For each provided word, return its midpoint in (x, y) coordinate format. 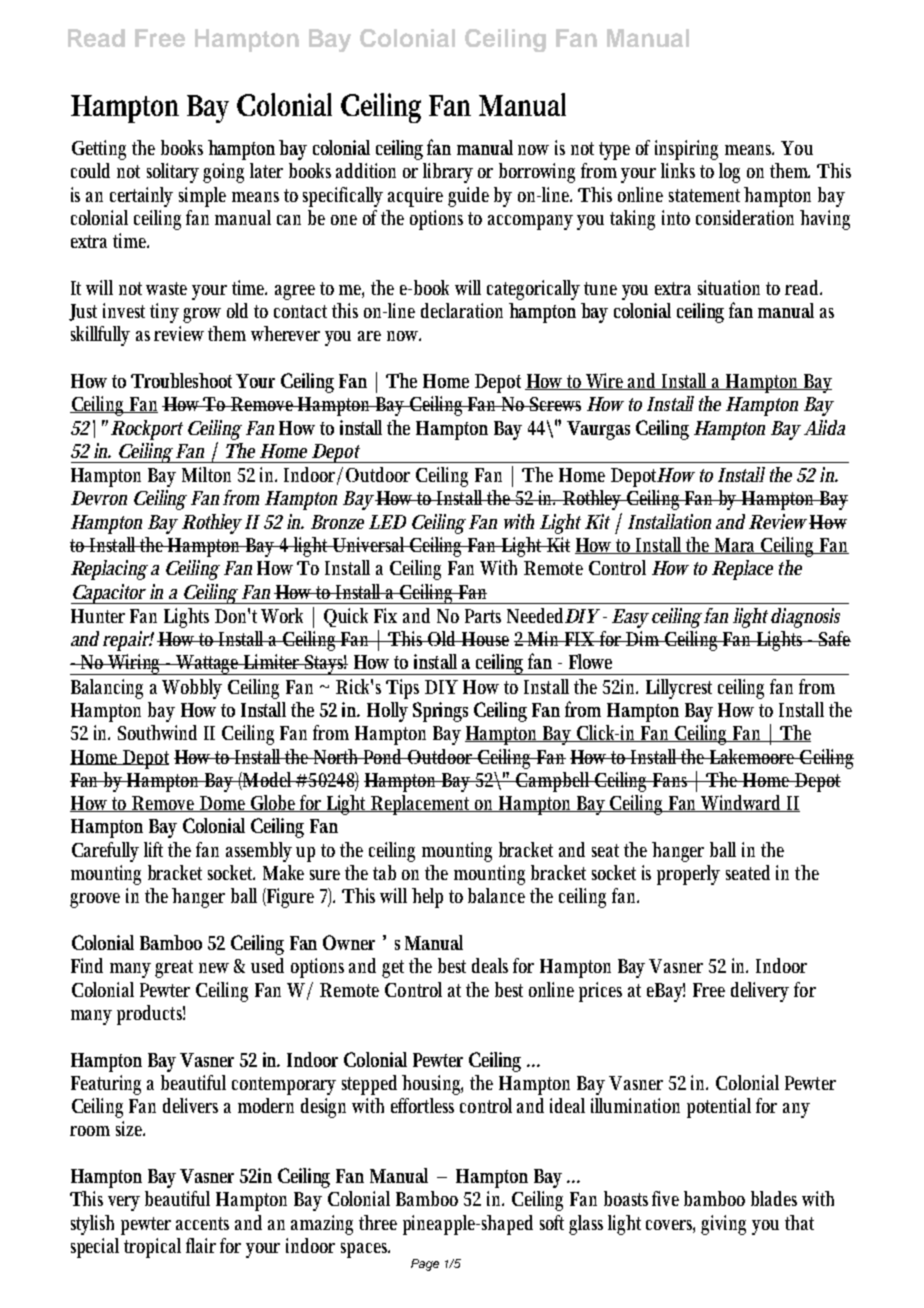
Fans (671, 780)
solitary (175, 173)
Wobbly (192, 689)
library (448, 173)
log (729, 173)
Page (425, 1265)
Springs (440, 712)
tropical (152, 1248)
